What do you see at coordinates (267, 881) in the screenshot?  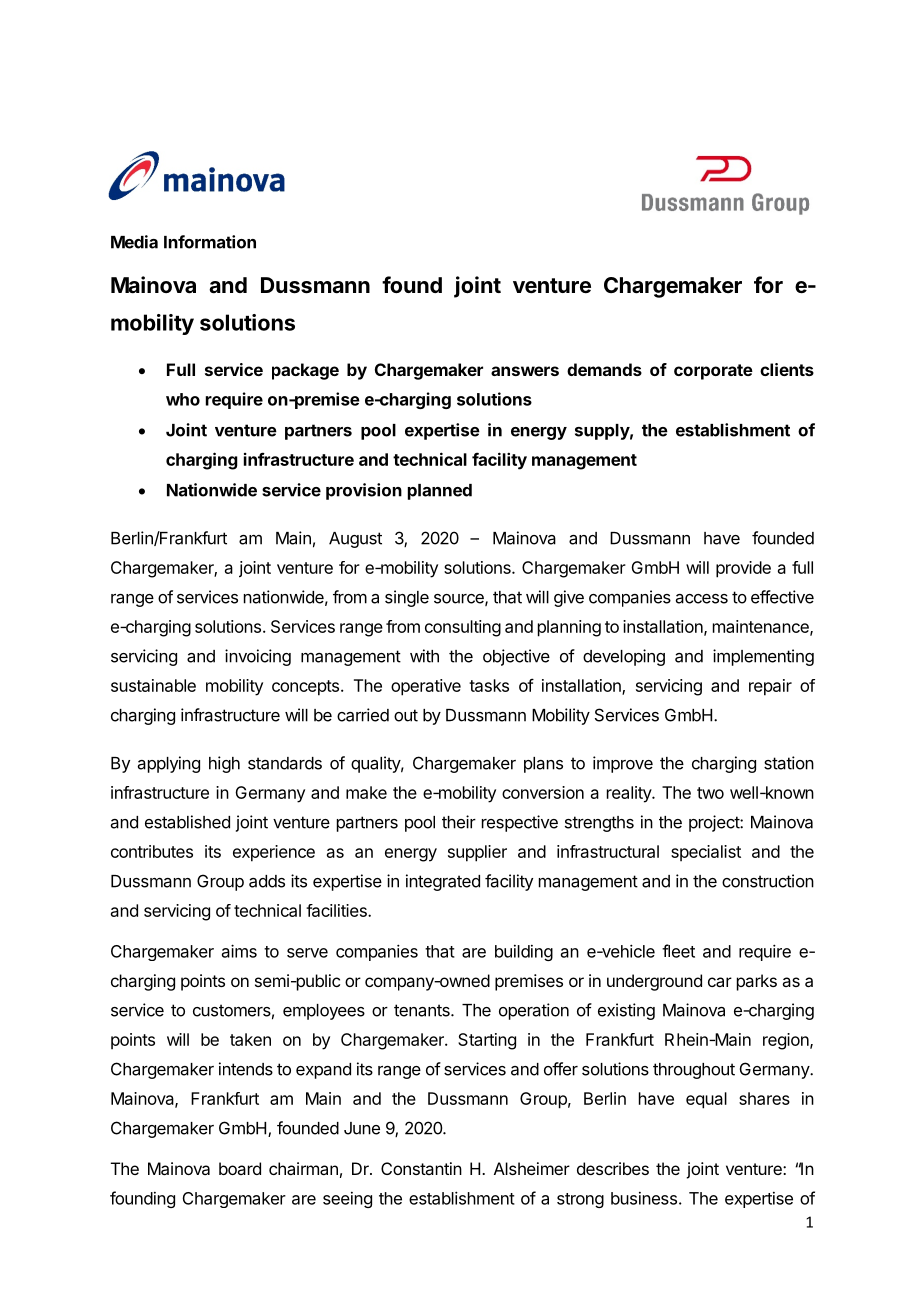 I see `adds` at bounding box center [267, 881].
